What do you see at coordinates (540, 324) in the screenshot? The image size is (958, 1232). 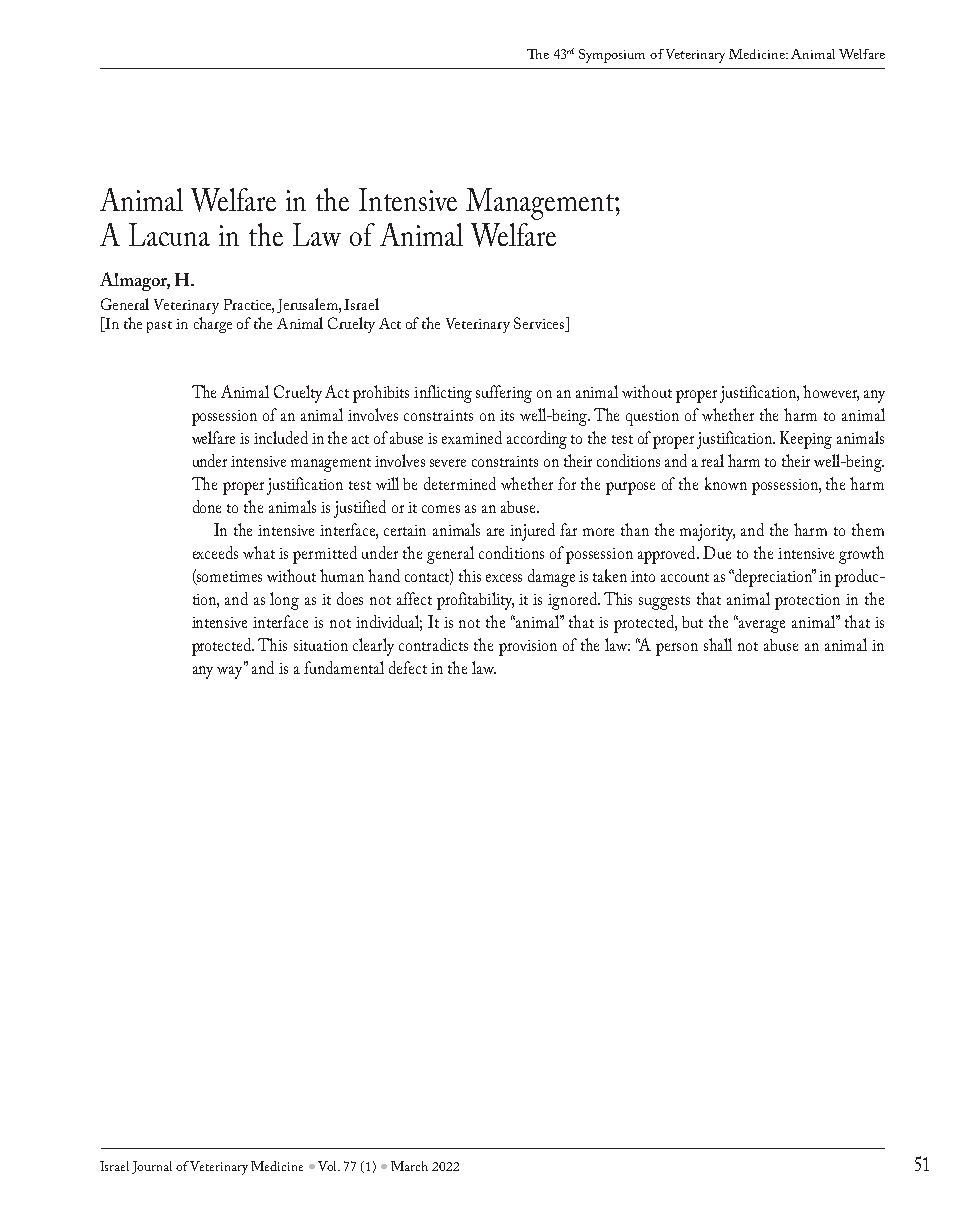 I see `Services` at bounding box center [540, 324].
